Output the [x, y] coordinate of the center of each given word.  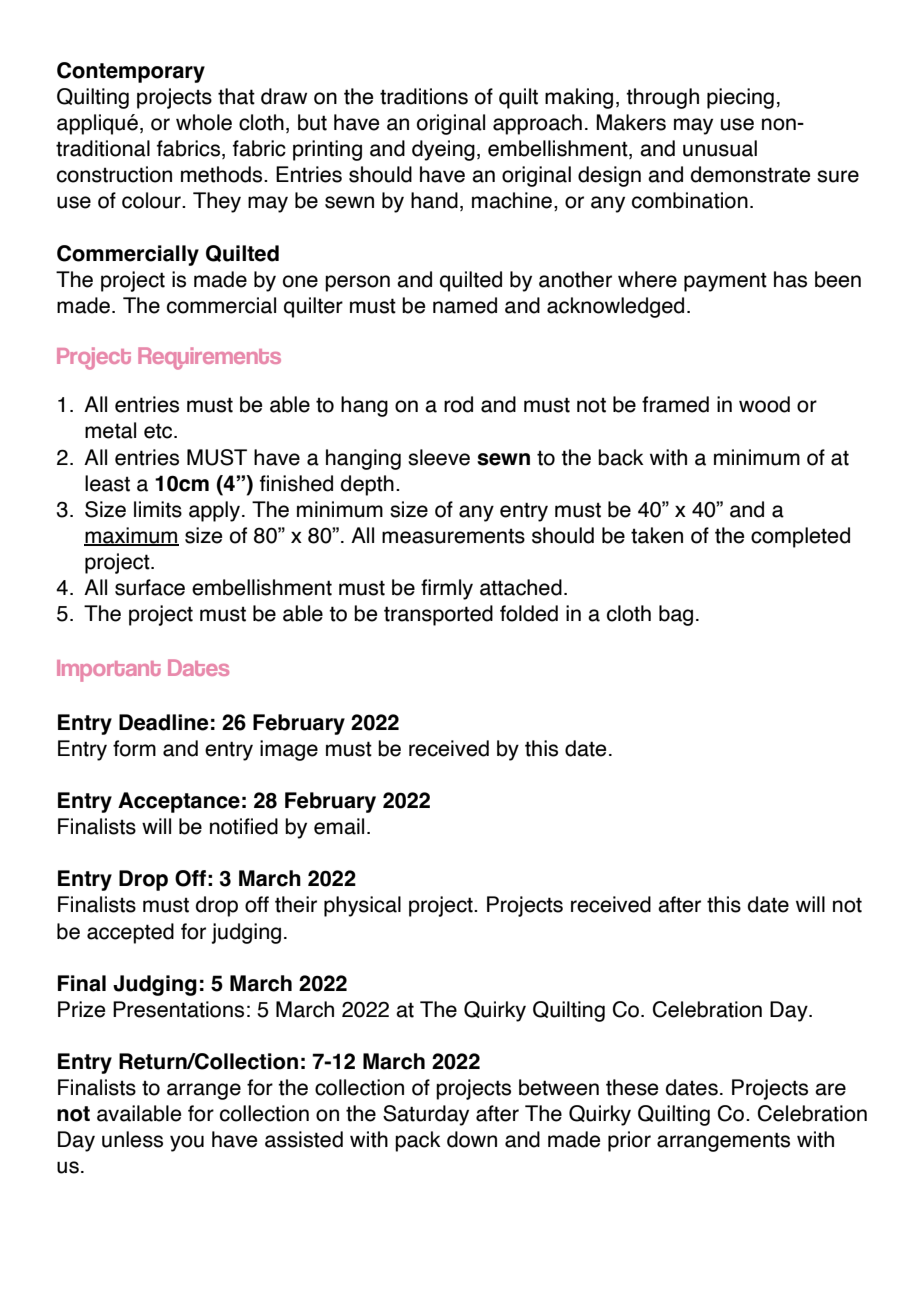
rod [458, 404]
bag [676, 615]
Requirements [209, 358]
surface [150, 587]
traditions [424, 96]
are [830, 1089]
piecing [740, 98]
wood [764, 404]
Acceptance [179, 802]
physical [362, 906]
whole [204, 122]
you [187, 1143]
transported [438, 615]
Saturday [426, 1115]
